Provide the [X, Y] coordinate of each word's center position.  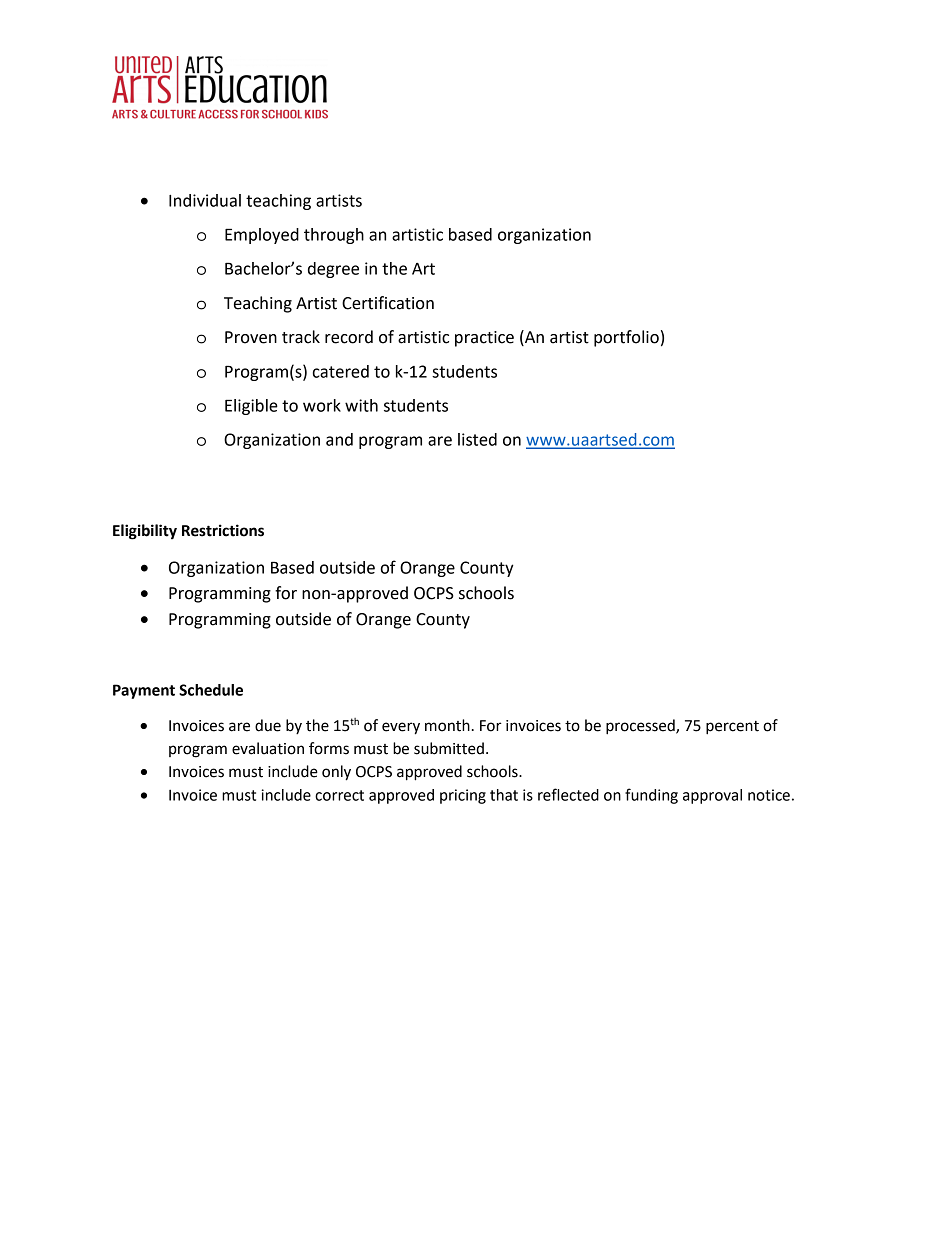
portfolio [626, 338]
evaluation [268, 748]
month [447, 725]
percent [732, 728]
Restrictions [223, 530]
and [339, 439]
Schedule [211, 690]
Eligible [251, 407]
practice [484, 339]
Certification [388, 303]
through [334, 236]
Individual [205, 200]
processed [641, 727]
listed [477, 439]
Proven [251, 337]
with [361, 405]
